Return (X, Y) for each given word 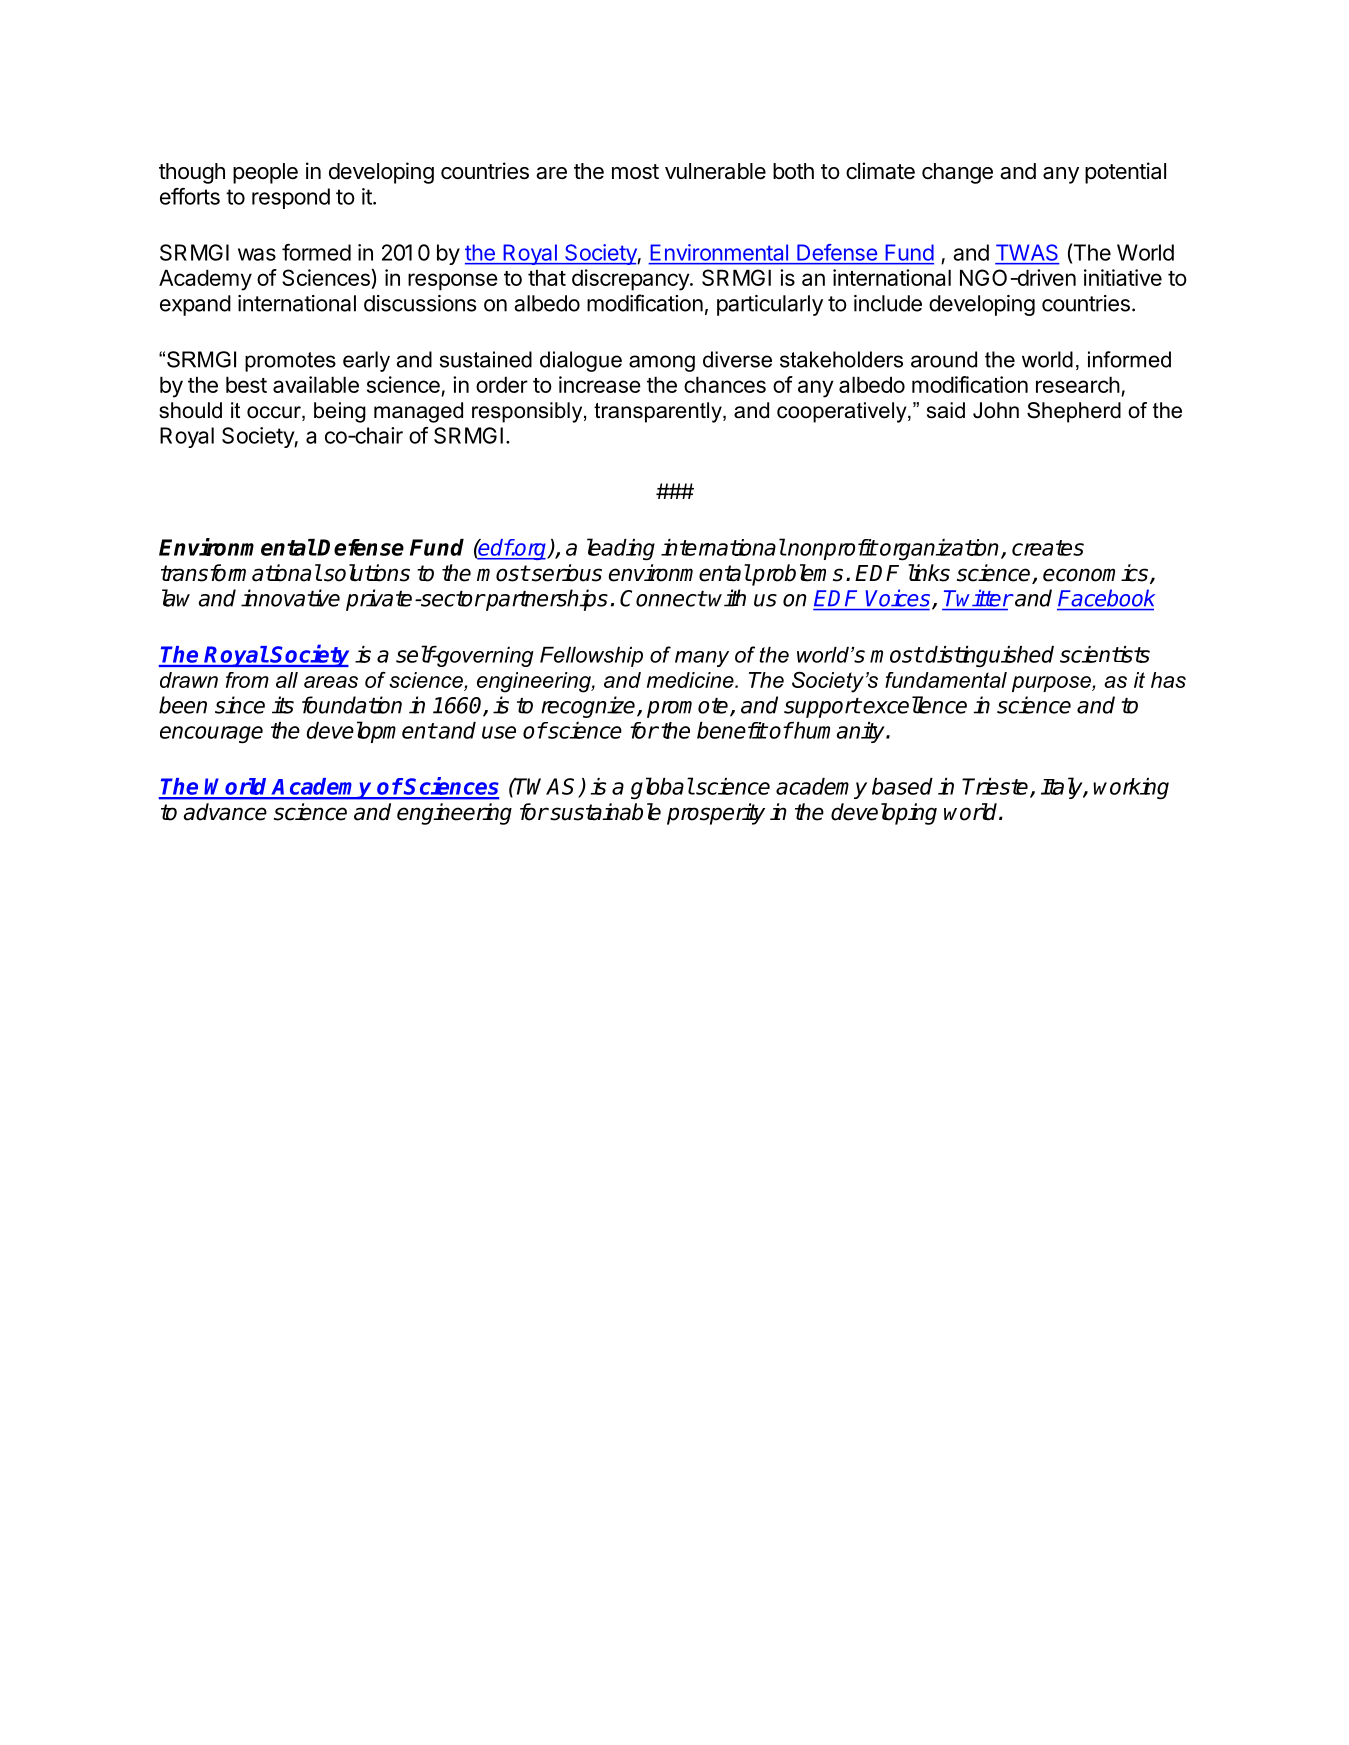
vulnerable (715, 171)
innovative (290, 598)
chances (725, 384)
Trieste (996, 787)
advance (225, 812)
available (316, 384)
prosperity (716, 814)
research (1078, 384)
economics (1097, 574)
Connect (663, 598)
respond (291, 198)
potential (1125, 173)
